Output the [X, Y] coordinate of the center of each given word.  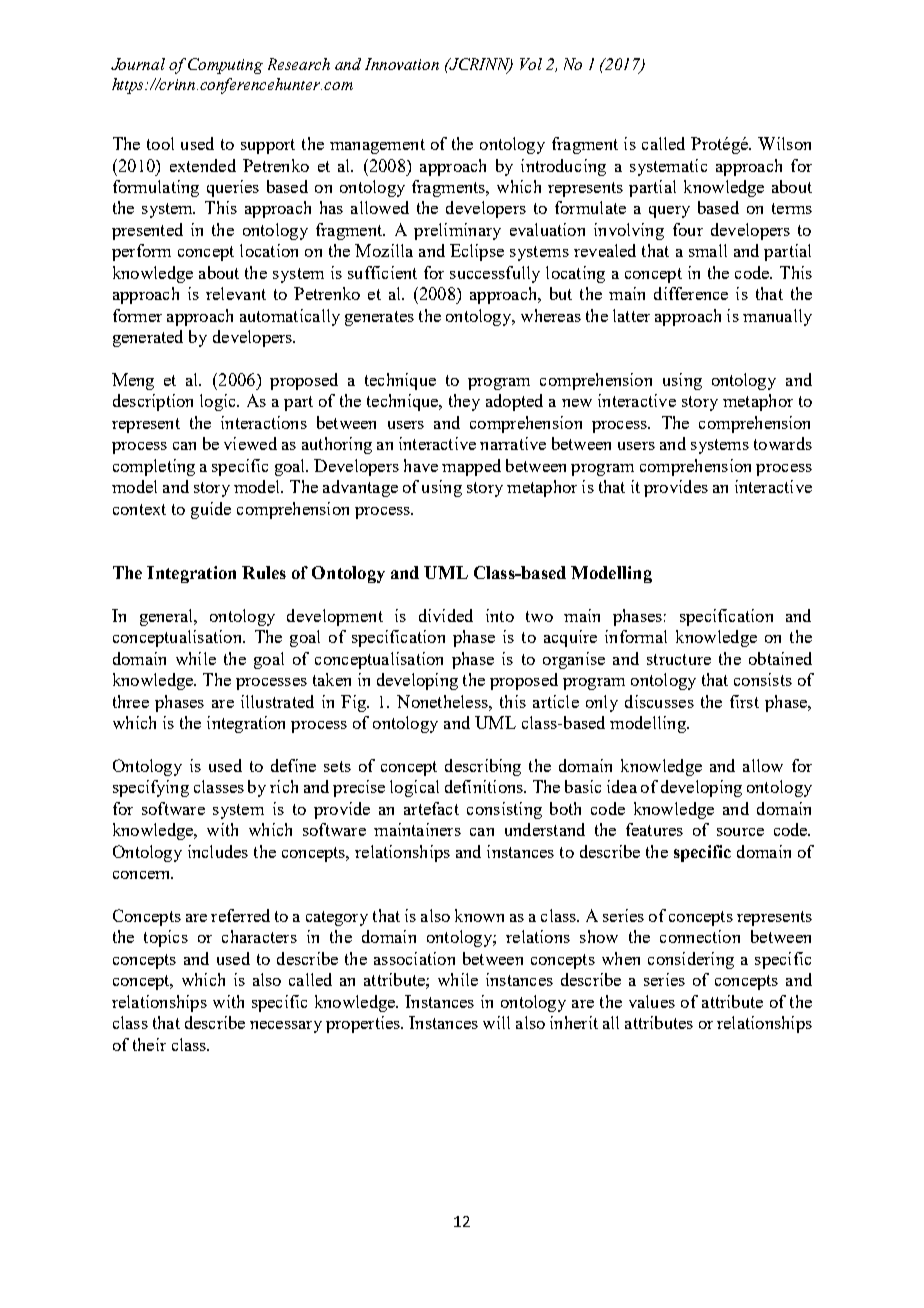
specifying [151, 788]
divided [446, 615]
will [496, 1022]
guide [211, 510]
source [740, 832]
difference [691, 293]
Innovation [402, 64]
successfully [495, 274]
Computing [225, 66]
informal [636, 636]
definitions [485, 786]
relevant [236, 293]
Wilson [784, 143]
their [149, 1044]
